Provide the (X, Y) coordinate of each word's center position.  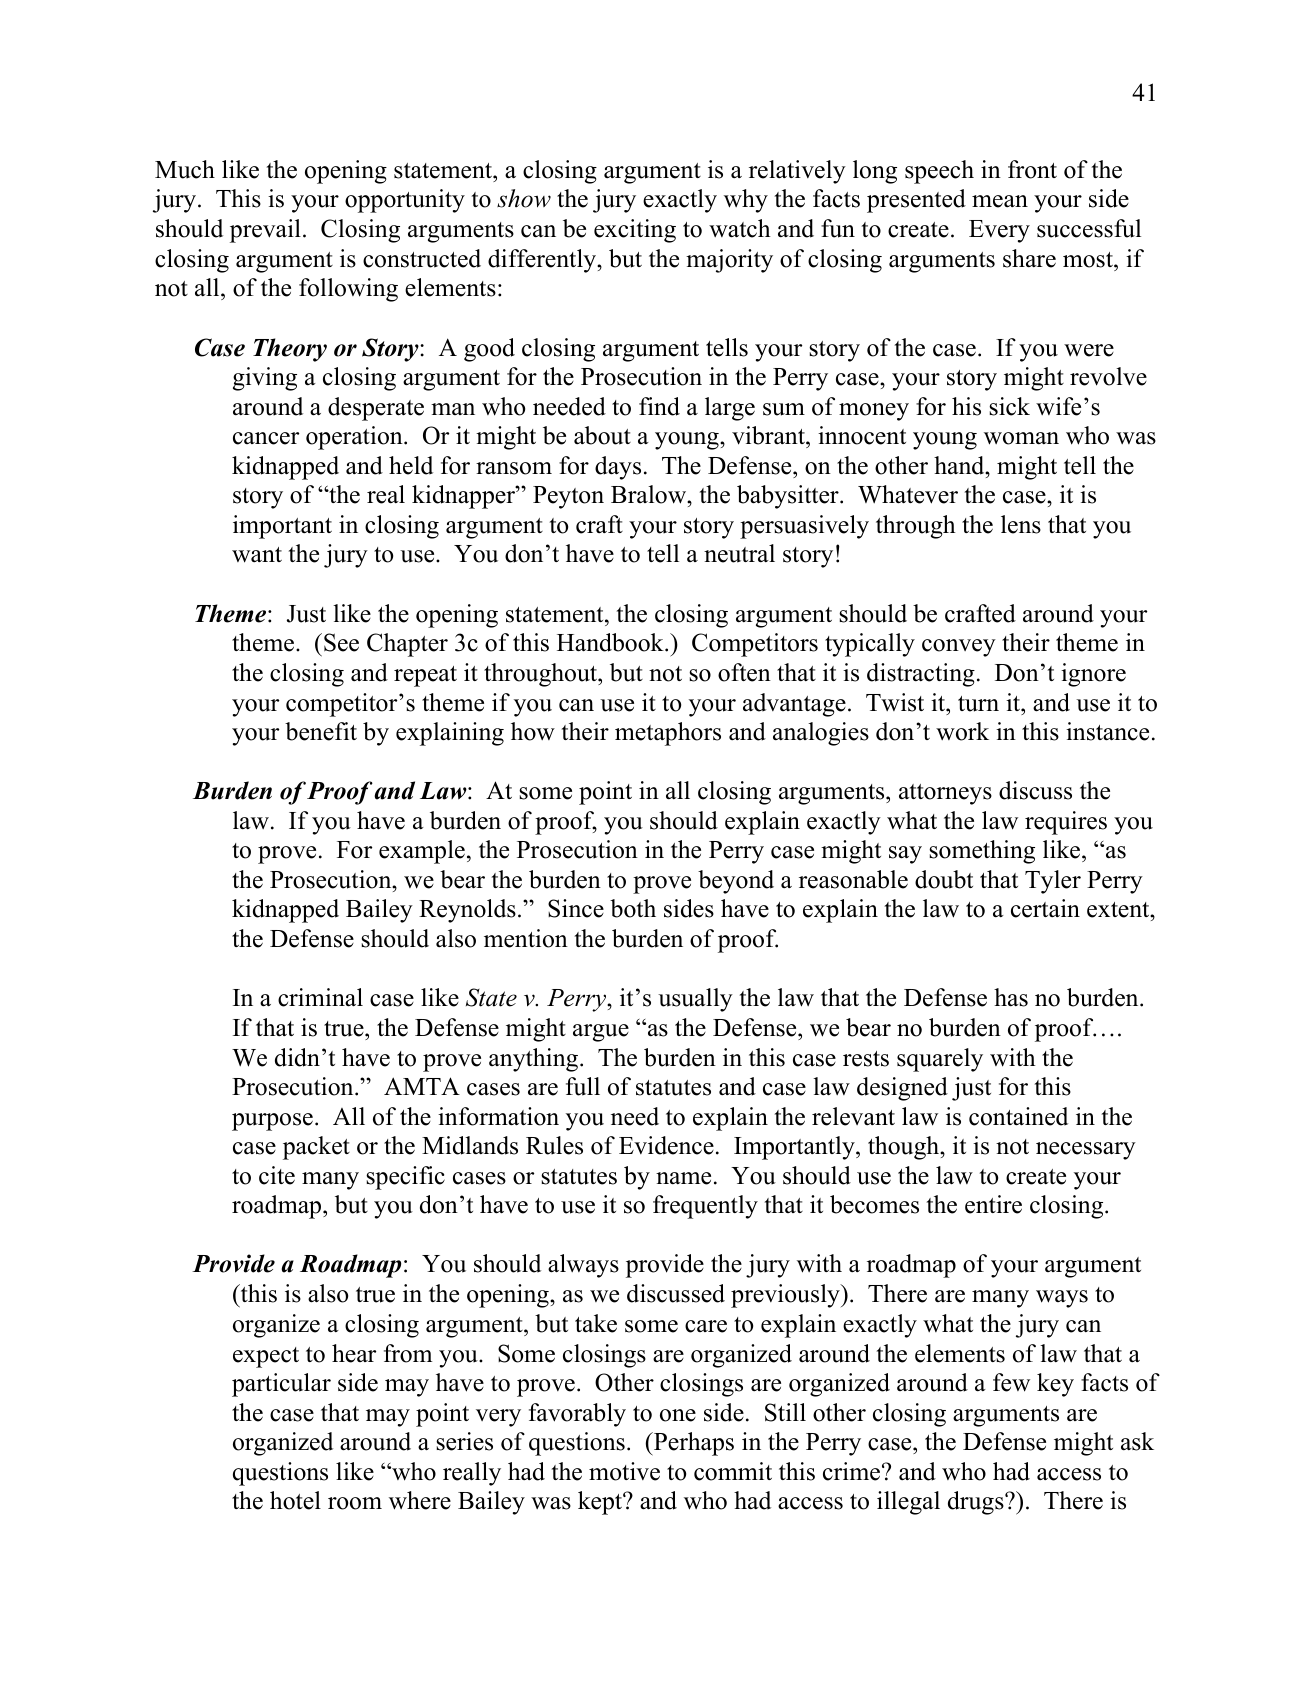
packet (316, 1148)
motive (624, 1471)
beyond (736, 882)
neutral (739, 553)
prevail (265, 231)
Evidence (666, 1145)
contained (1018, 1116)
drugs (977, 1503)
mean (1000, 201)
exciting (635, 231)
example (422, 852)
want (257, 555)
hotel (295, 1500)
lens (1021, 524)
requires (1066, 823)
